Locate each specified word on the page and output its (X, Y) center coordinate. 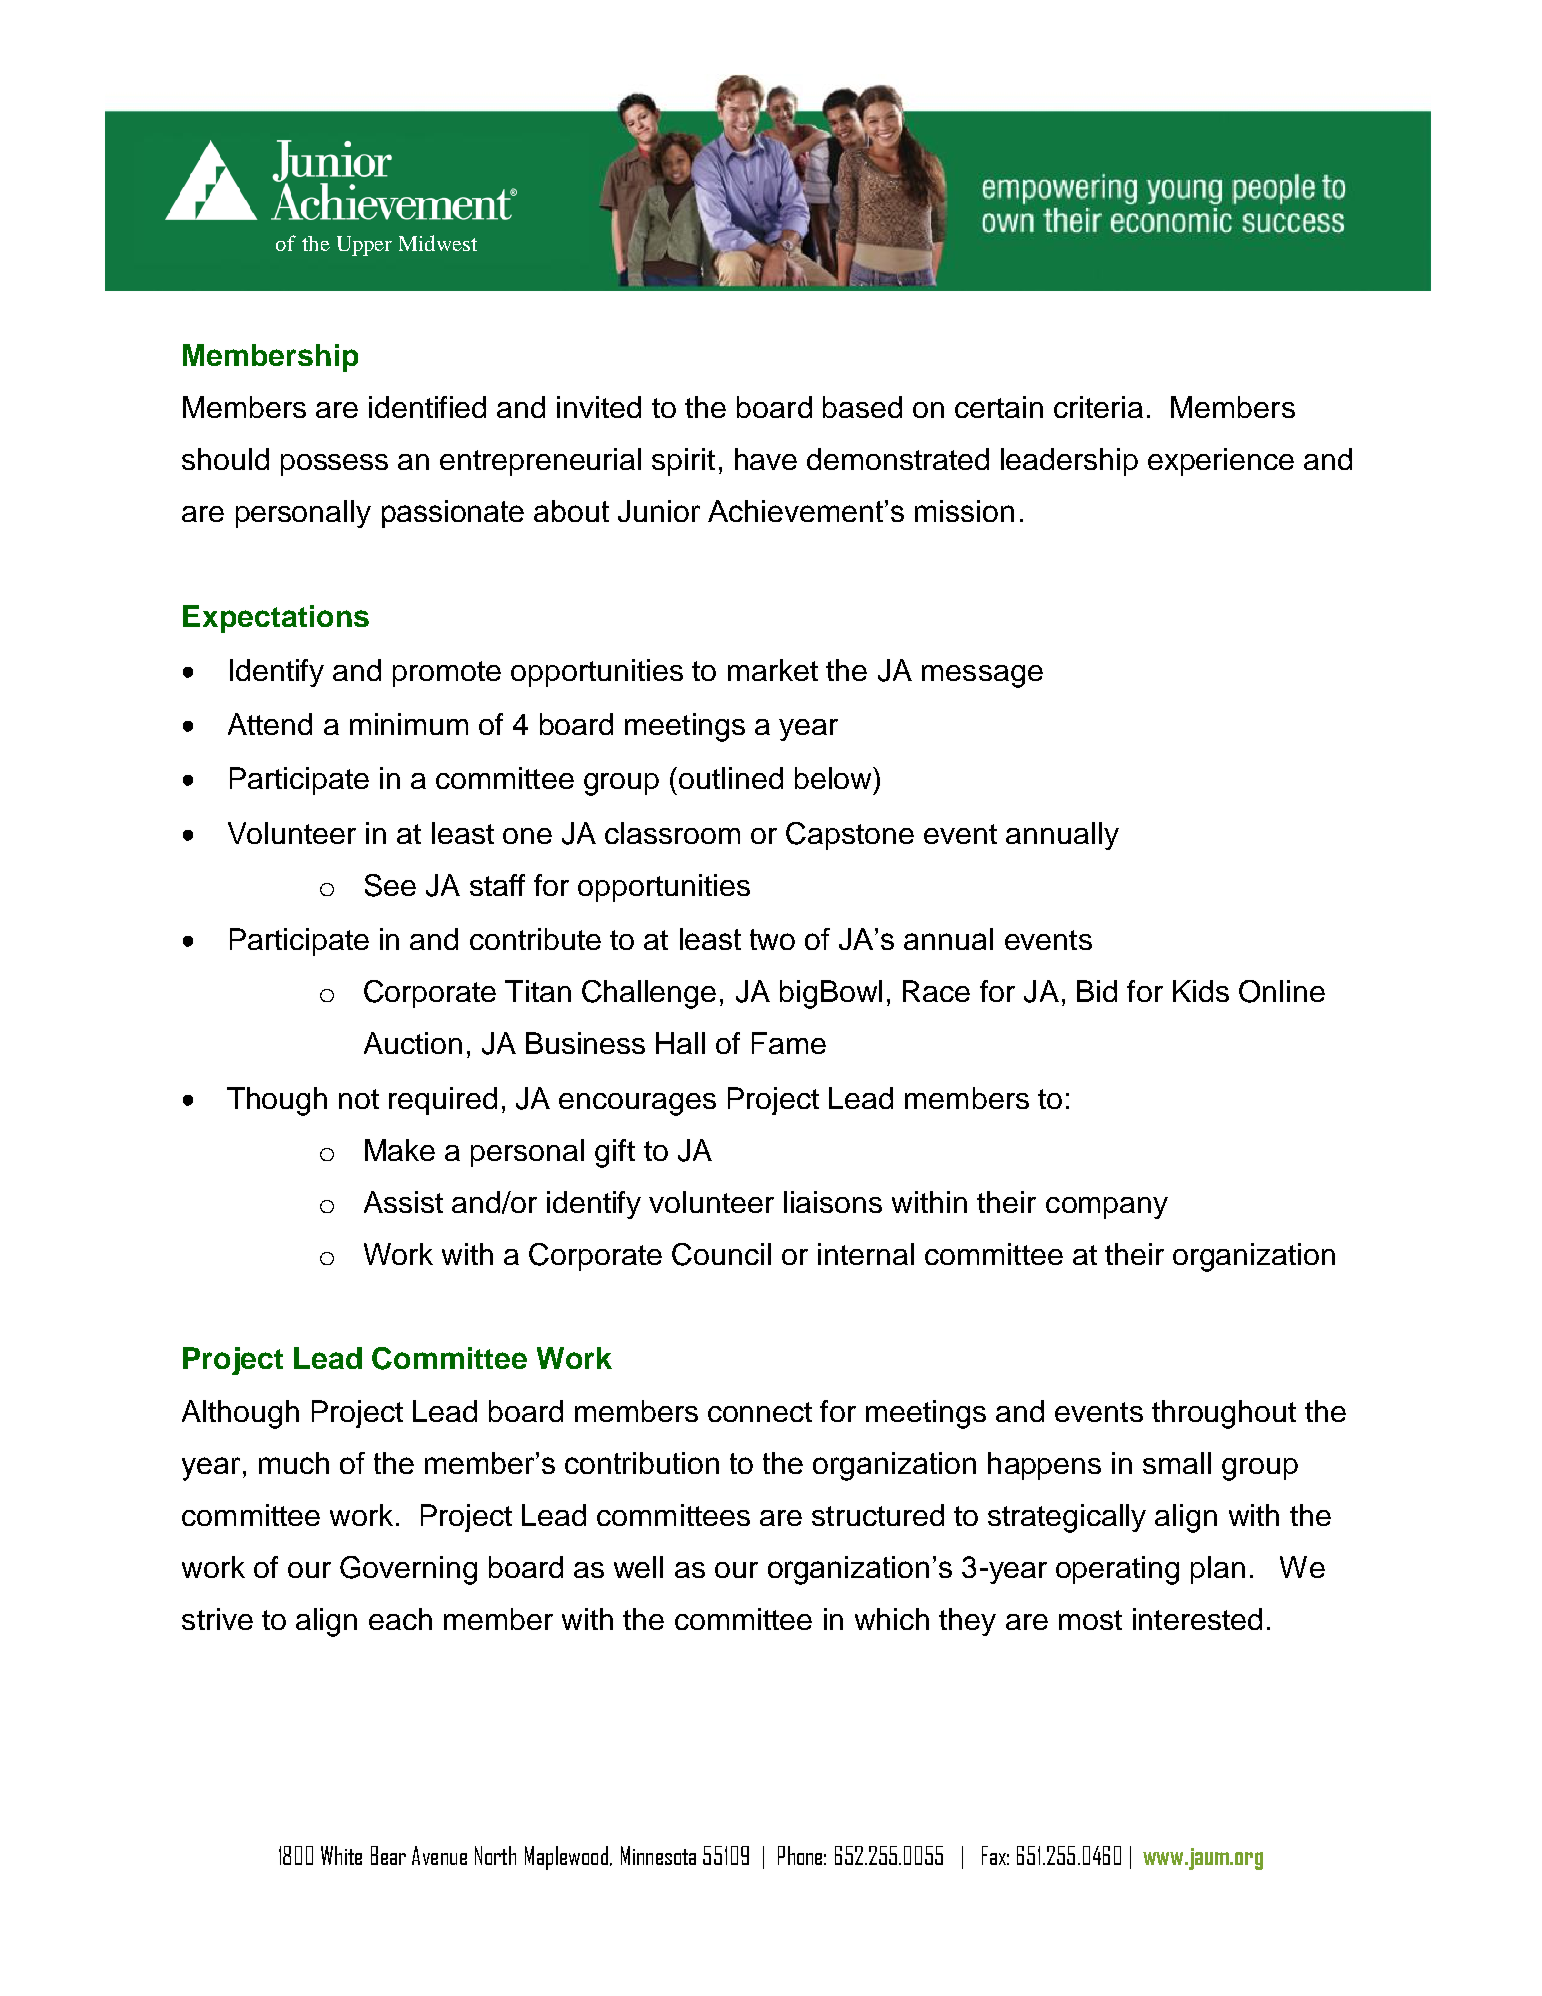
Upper (364, 246)
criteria (1098, 407)
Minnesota (658, 1855)
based (862, 407)
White (341, 1855)
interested (1197, 1619)
